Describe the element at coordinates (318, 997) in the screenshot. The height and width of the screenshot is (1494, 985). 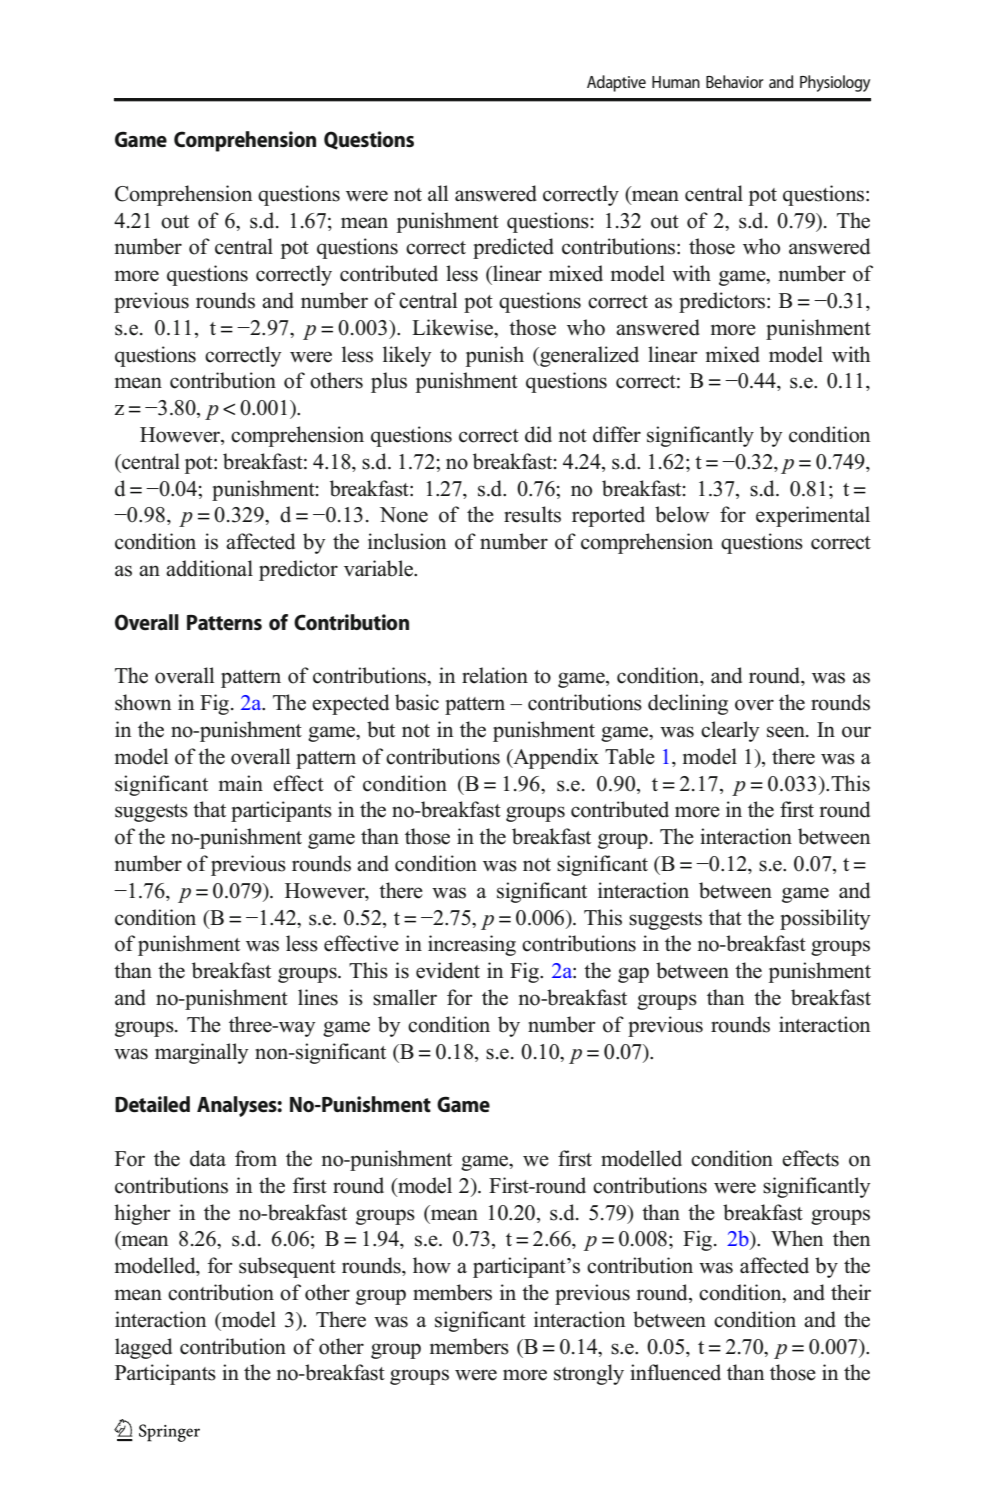
I see `lines` at that location.
